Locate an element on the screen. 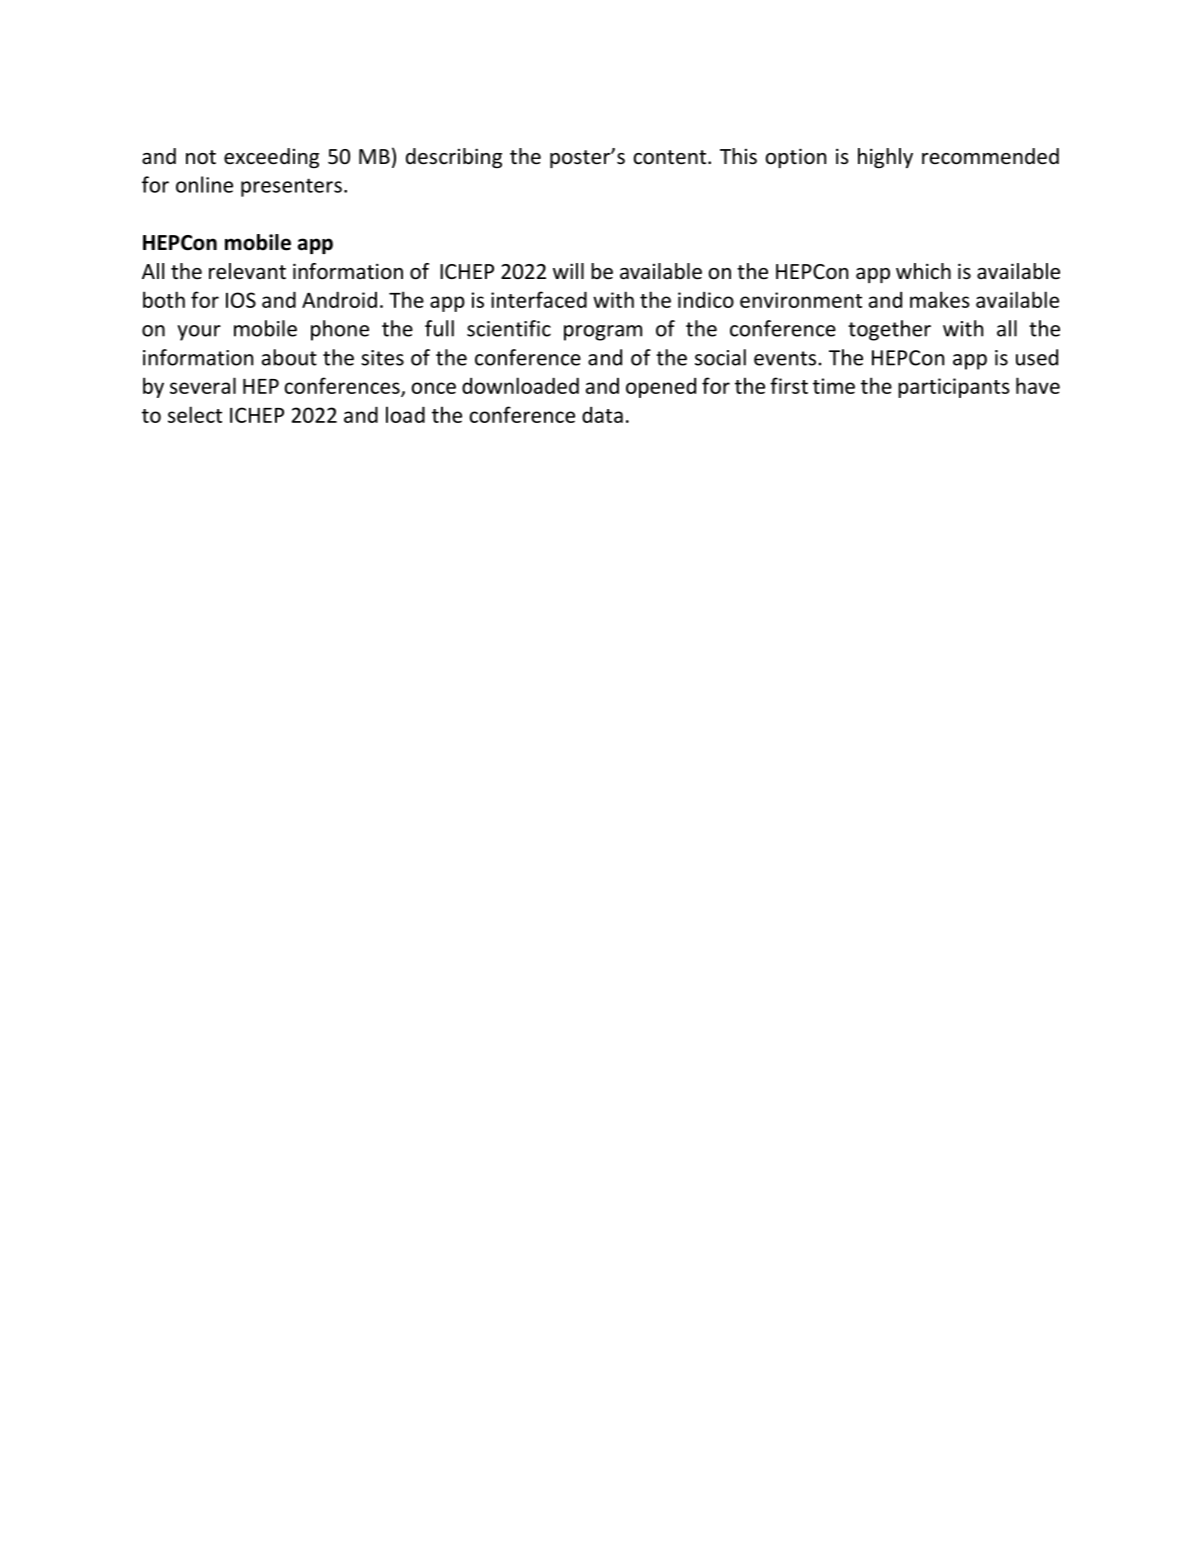 This screenshot has width=1202, height=1555. select is located at coordinates (195, 414).
